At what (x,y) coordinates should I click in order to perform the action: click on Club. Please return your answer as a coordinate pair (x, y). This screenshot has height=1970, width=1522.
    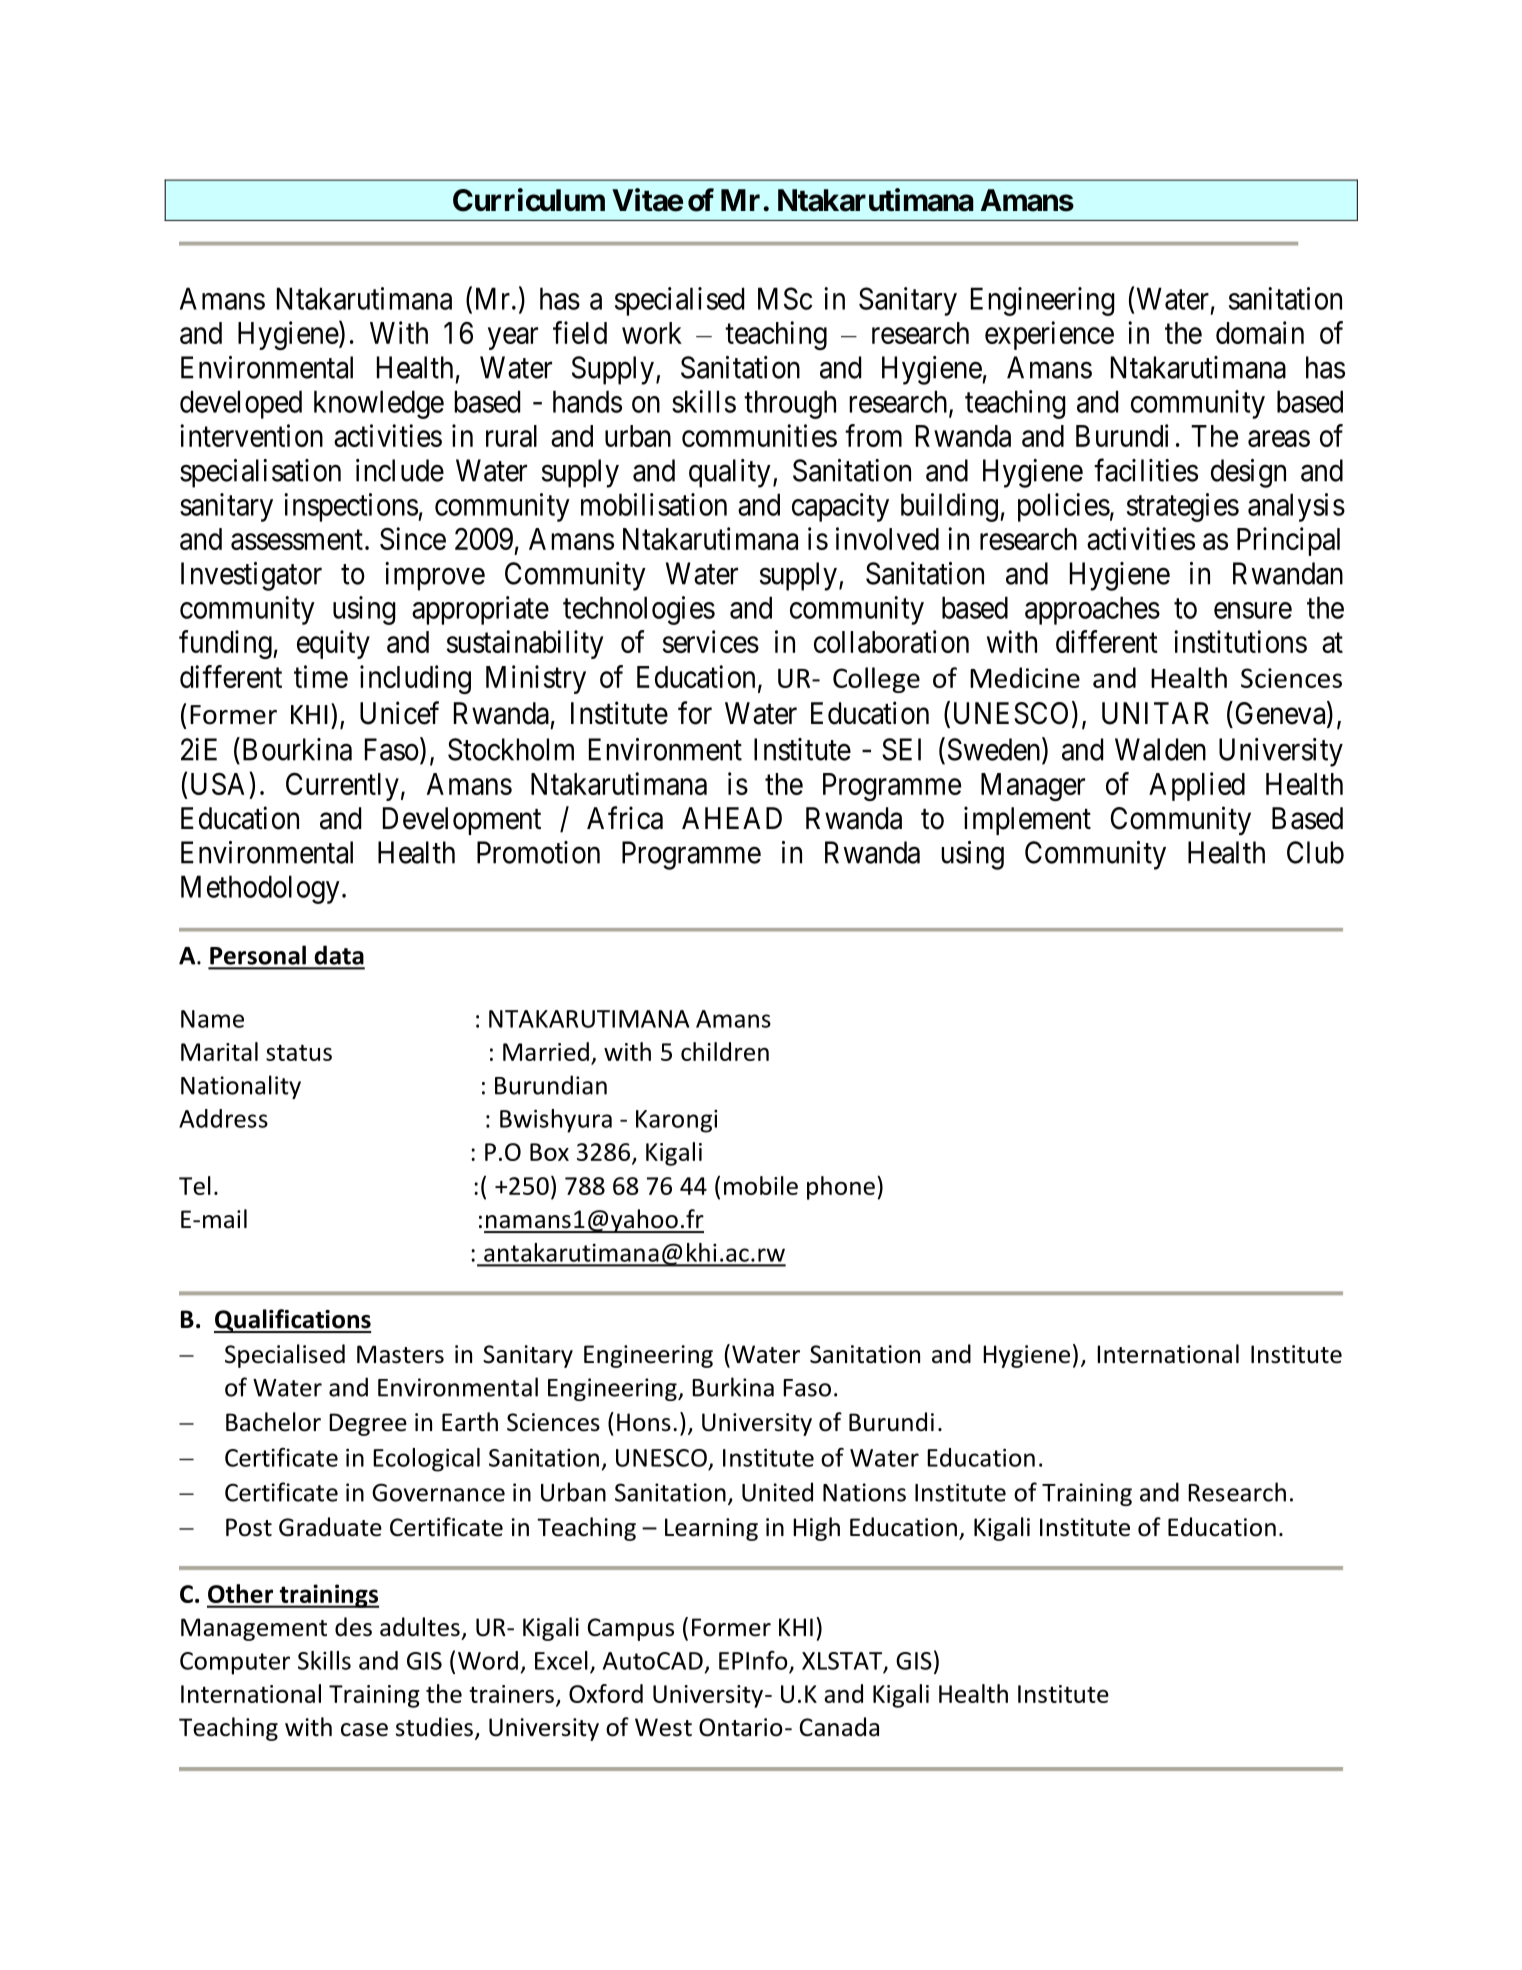
    Looking at the image, I should click on (1315, 852).
